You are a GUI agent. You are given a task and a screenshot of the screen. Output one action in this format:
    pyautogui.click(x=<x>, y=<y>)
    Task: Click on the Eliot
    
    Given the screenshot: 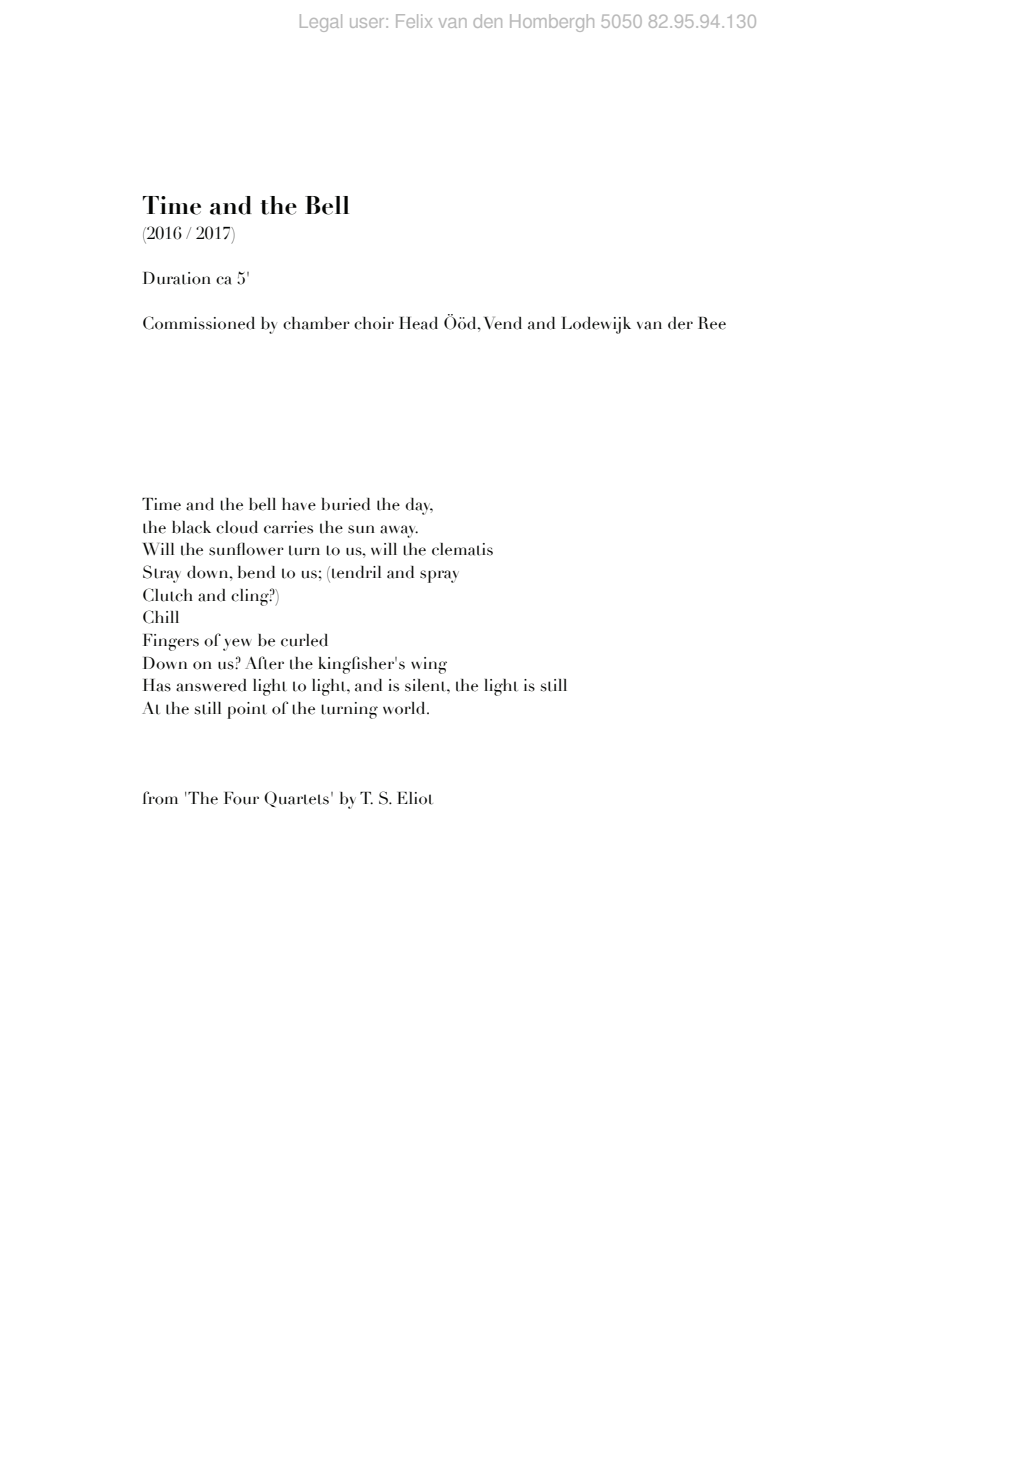 What is the action you would take?
    pyautogui.click(x=415, y=798)
